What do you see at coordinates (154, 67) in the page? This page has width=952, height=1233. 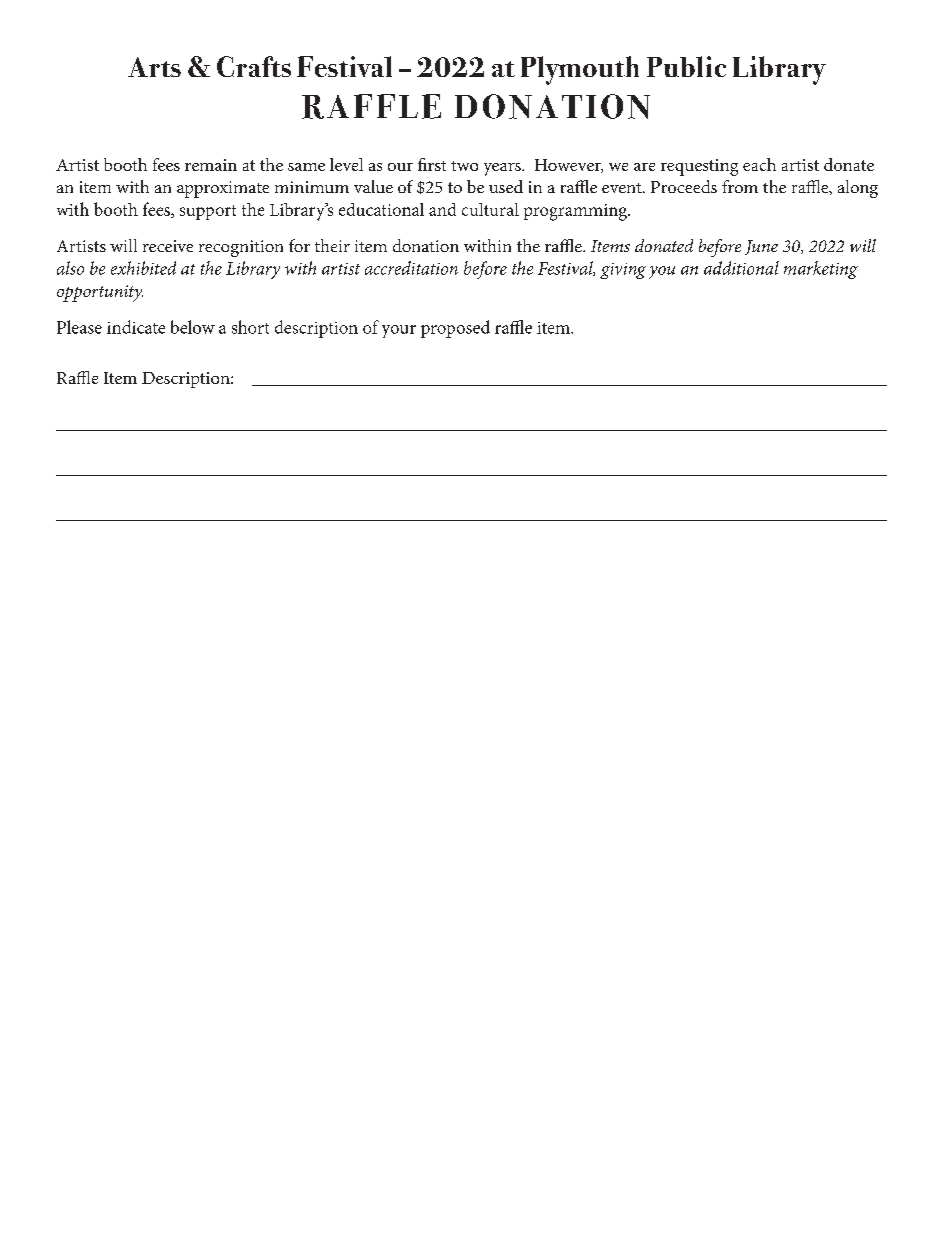 I see `Arts` at bounding box center [154, 67].
